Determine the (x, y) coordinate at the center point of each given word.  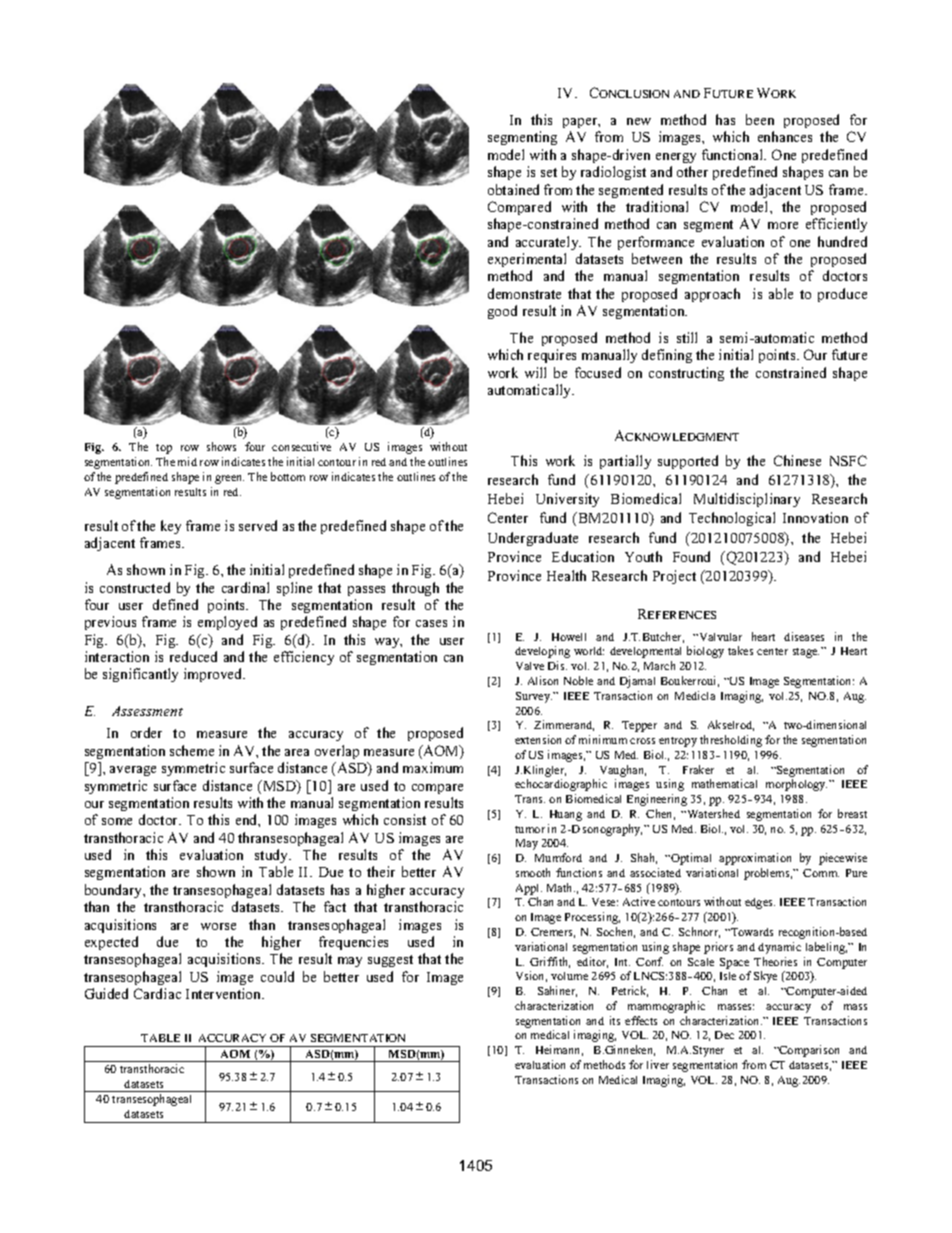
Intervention (225, 993)
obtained (513, 189)
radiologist (613, 173)
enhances (785, 136)
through (415, 589)
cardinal (245, 587)
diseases (804, 636)
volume (569, 976)
